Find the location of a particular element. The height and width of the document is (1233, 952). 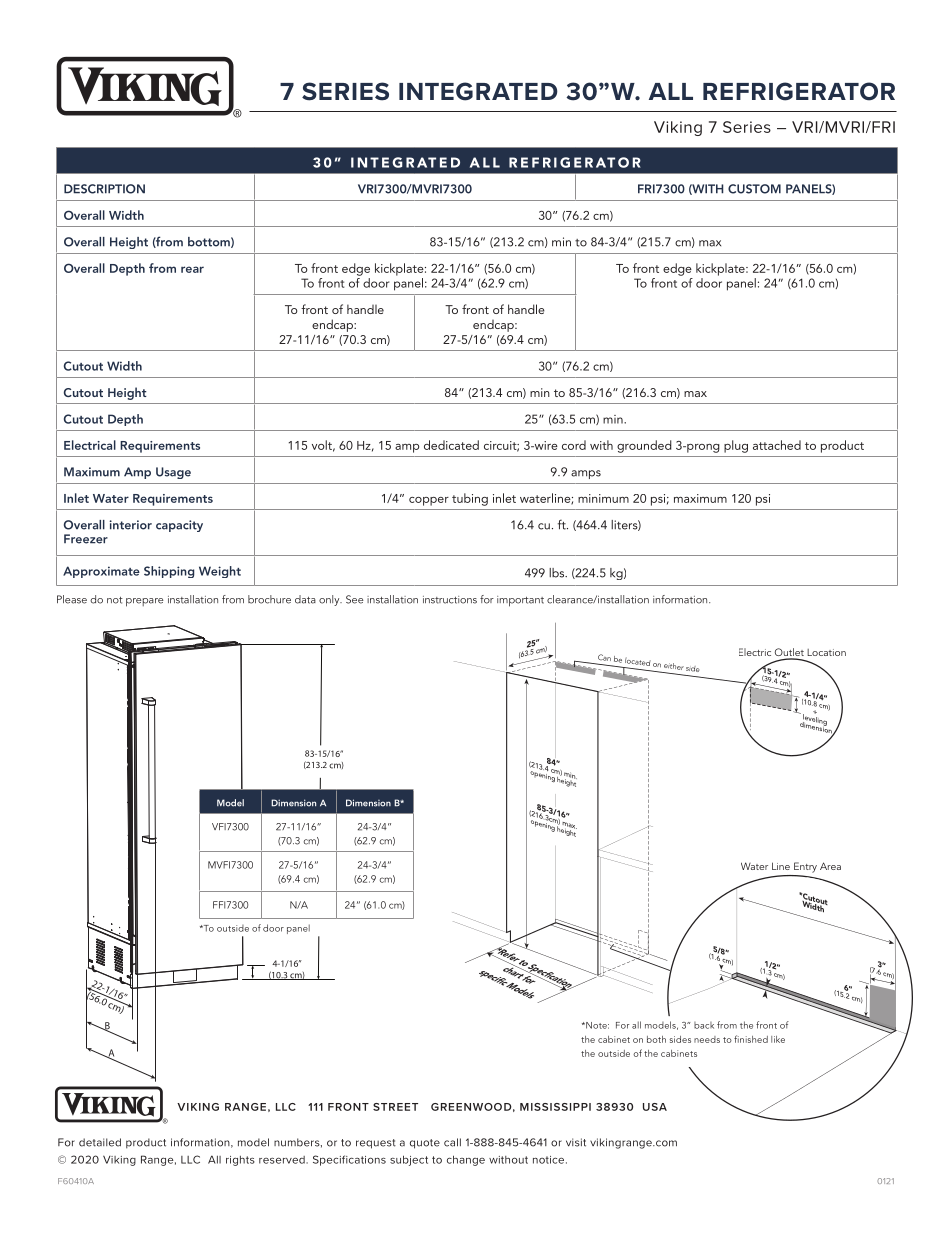

Area is located at coordinates (830, 866).
